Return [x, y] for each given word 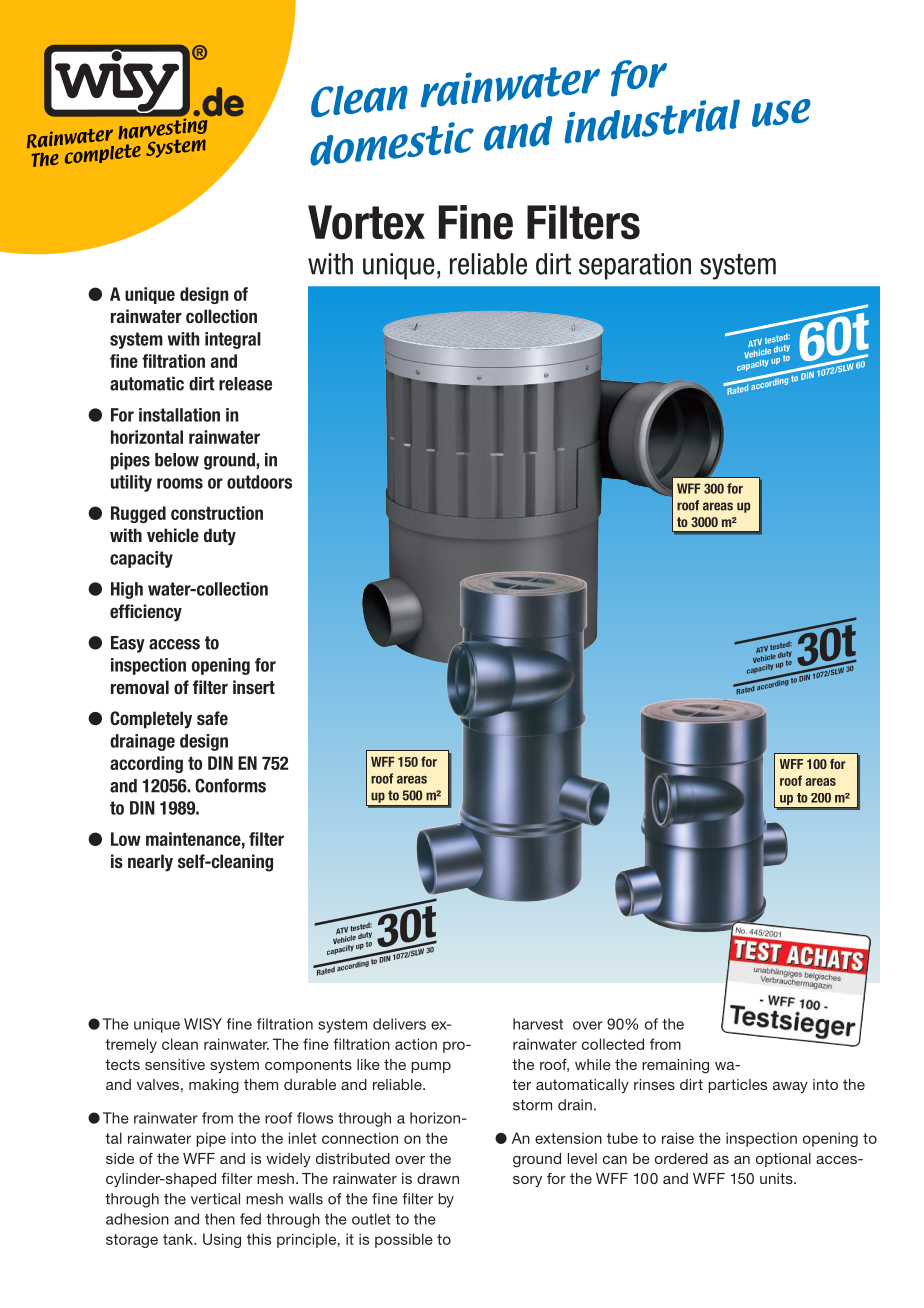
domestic [392, 144]
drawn [438, 1178]
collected [613, 1044]
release [245, 384]
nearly [150, 863]
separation [635, 266]
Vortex [366, 222]
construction [217, 513]
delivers [399, 1024]
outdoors [259, 482]
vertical [215, 1199]
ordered [681, 1158]
